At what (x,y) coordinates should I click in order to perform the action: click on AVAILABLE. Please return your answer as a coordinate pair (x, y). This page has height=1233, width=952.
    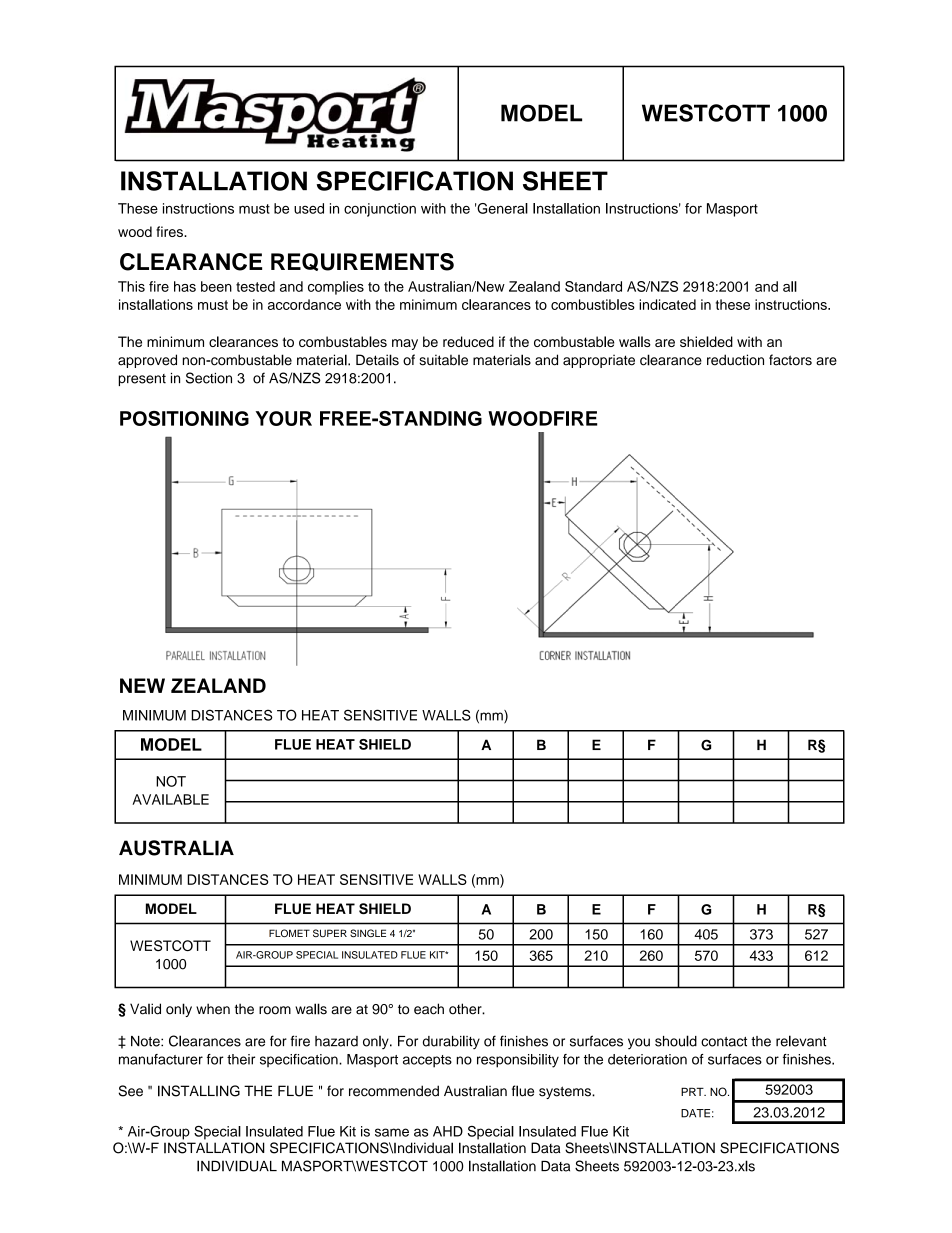
    Looking at the image, I should click on (170, 799).
